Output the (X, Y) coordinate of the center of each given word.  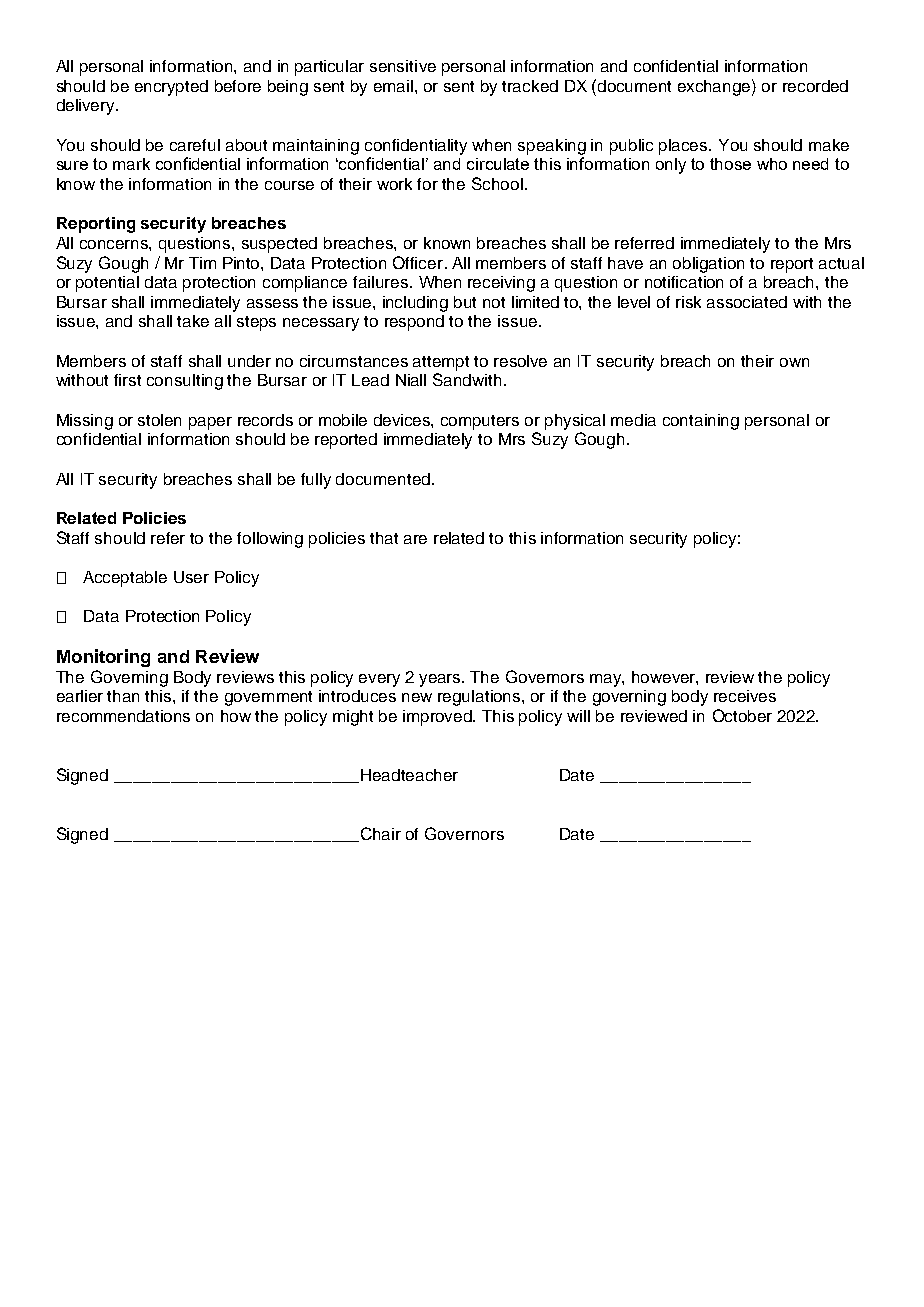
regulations (480, 698)
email (395, 86)
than (123, 696)
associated (747, 302)
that (384, 538)
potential (107, 284)
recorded (815, 86)
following (270, 540)
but (465, 302)
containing (701, 422)
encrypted (171, 88)
